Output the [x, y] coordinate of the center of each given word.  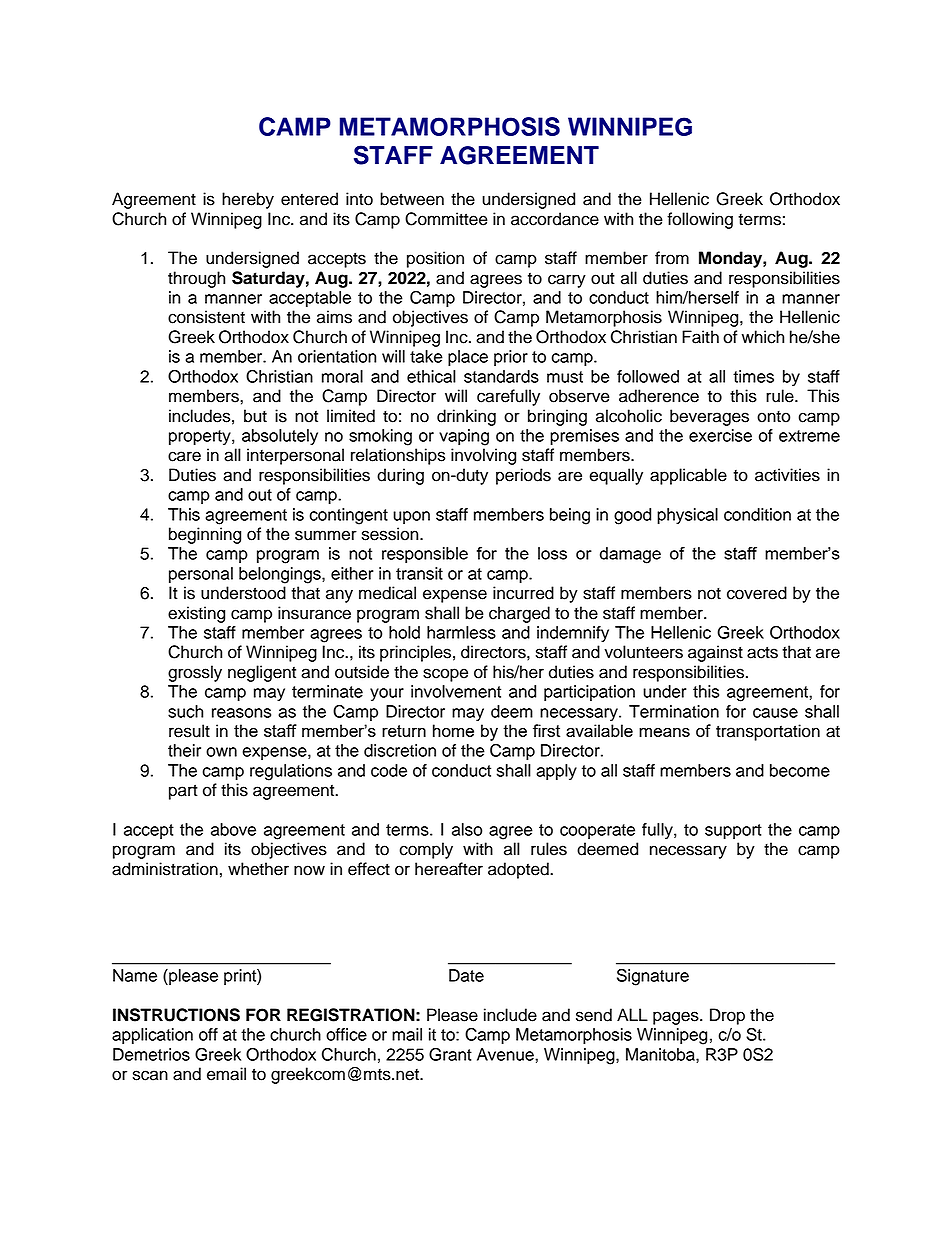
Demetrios [151, 1054]
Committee [446, 219]
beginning [205, 535]
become [800, 770]
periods [523, 476]
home [453, 730]
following [700, 220]
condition [757, 514]
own [221, 752]
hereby [248, 200]
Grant [450, 1054]
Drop [727, 1016]
